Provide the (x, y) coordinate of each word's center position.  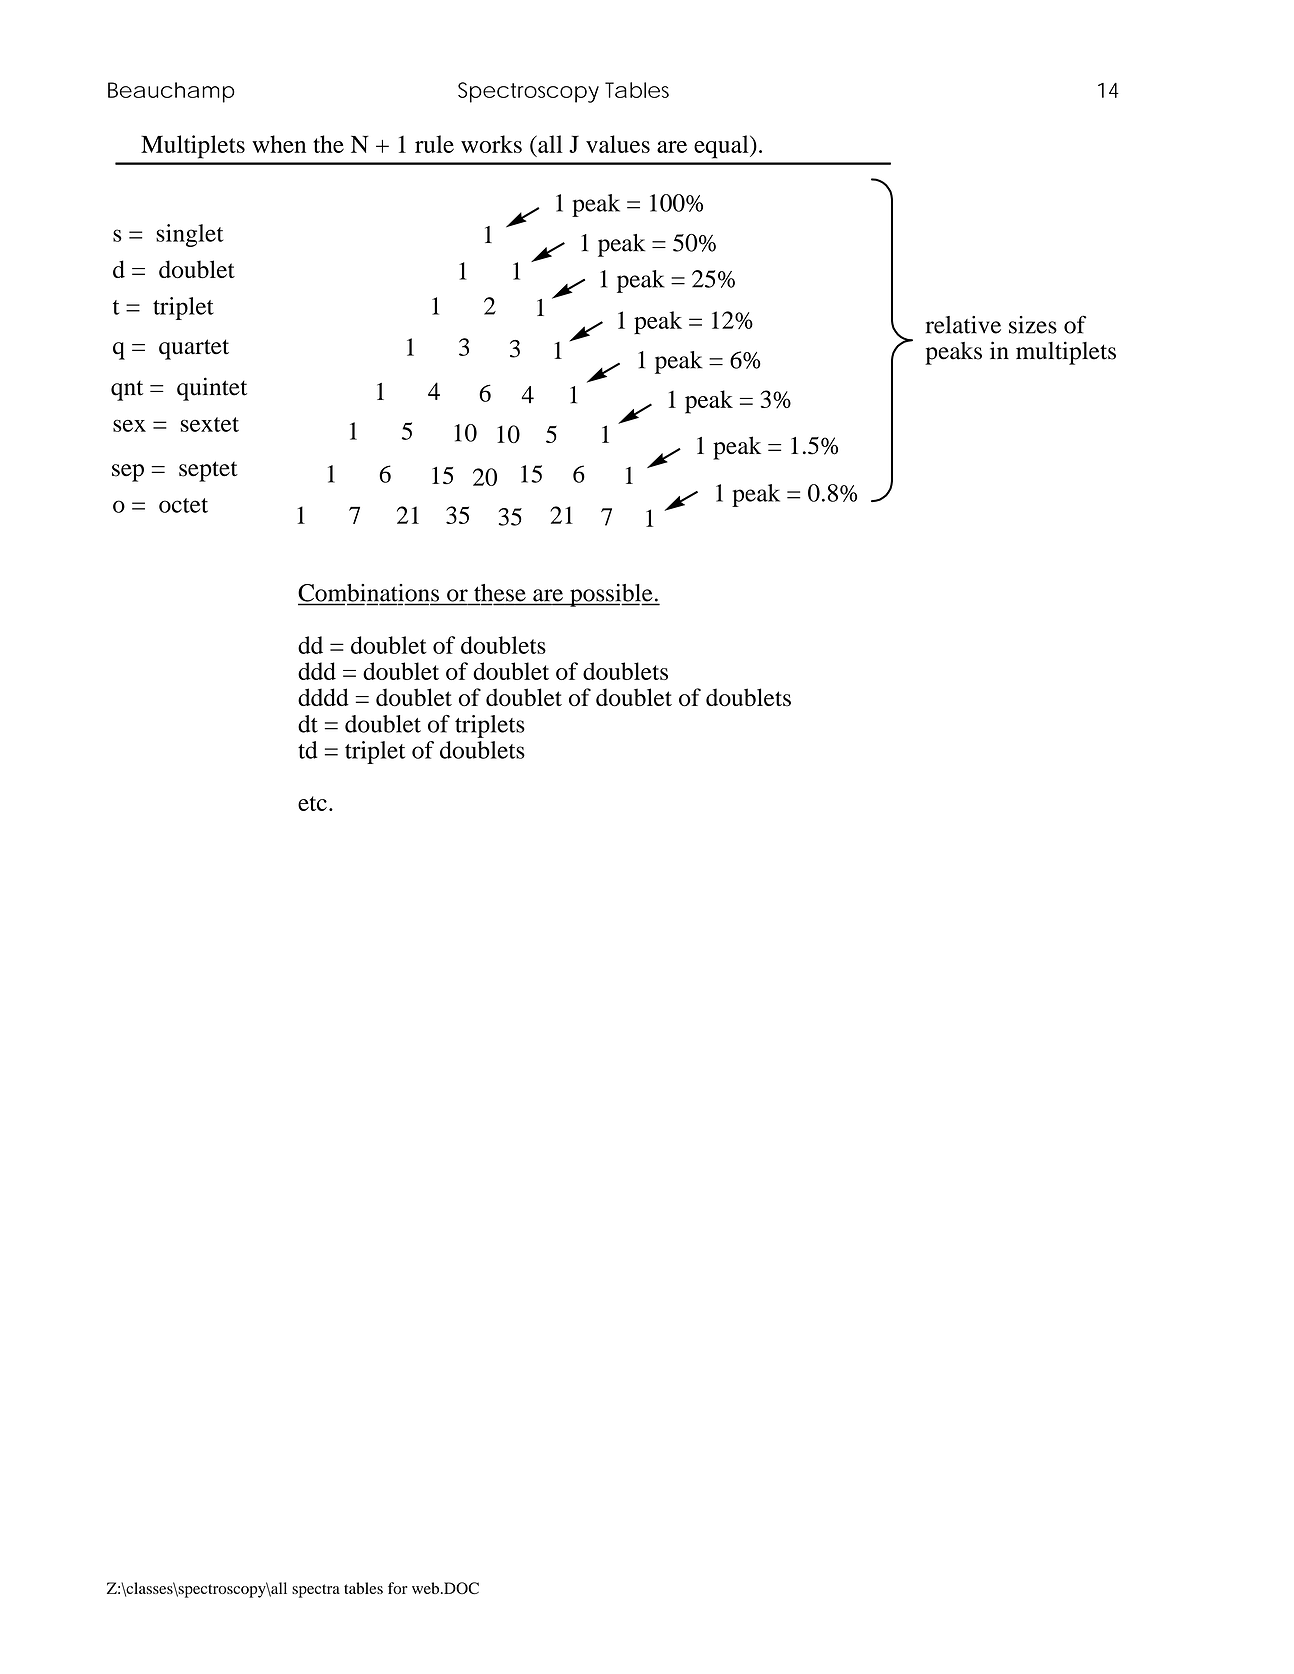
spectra (316, 1591)
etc (312, 803)
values (618, 144)
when (279, 144)
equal (722, 147)
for (397, 1588)
